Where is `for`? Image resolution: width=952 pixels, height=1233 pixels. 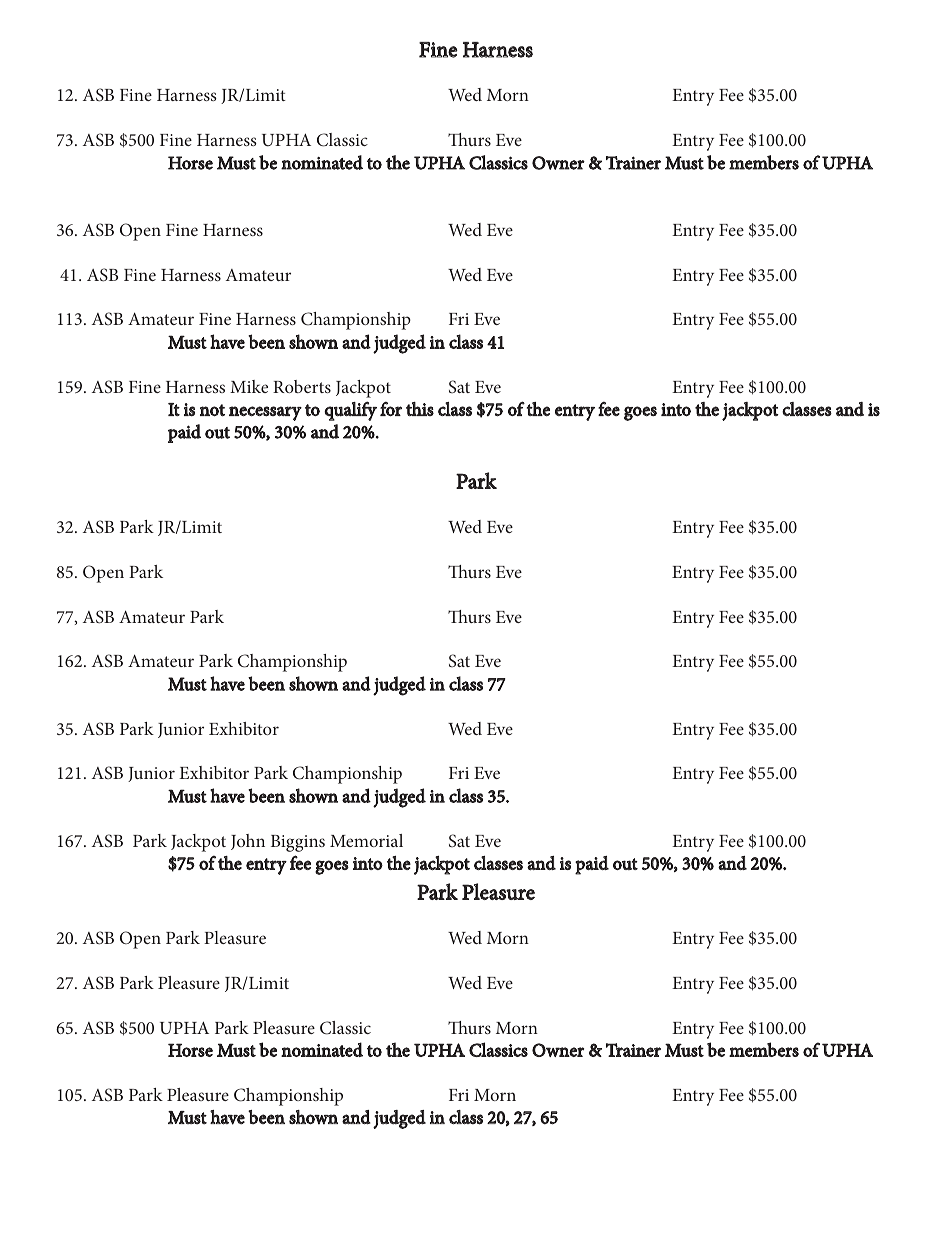 for is located at coordinates (391, 409).
